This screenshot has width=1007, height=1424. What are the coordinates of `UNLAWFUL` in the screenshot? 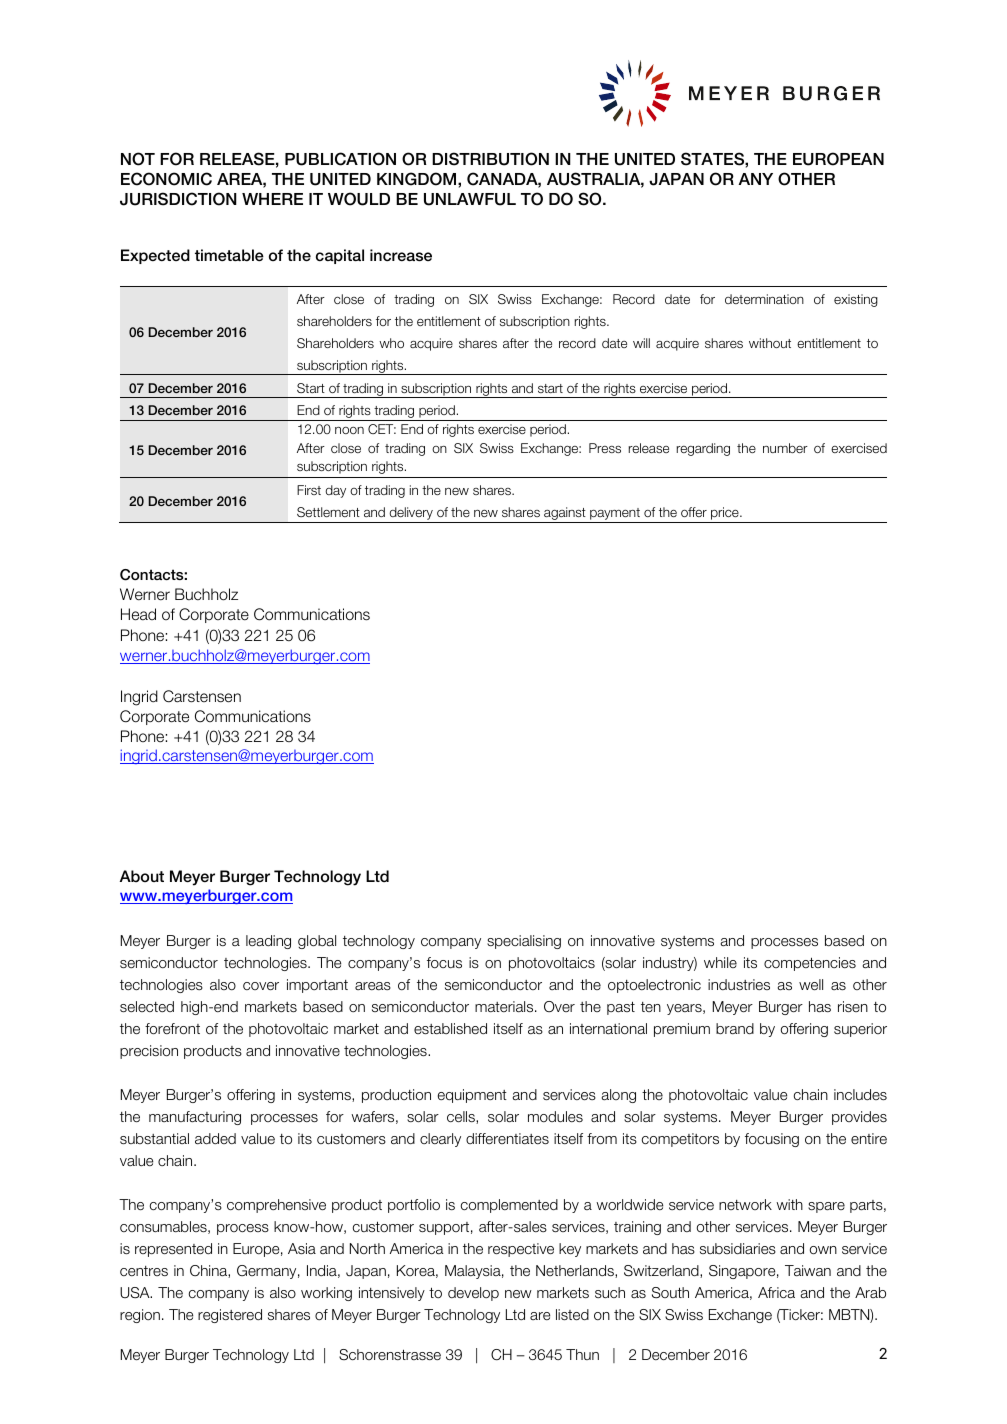 It's located at (470, 199).
